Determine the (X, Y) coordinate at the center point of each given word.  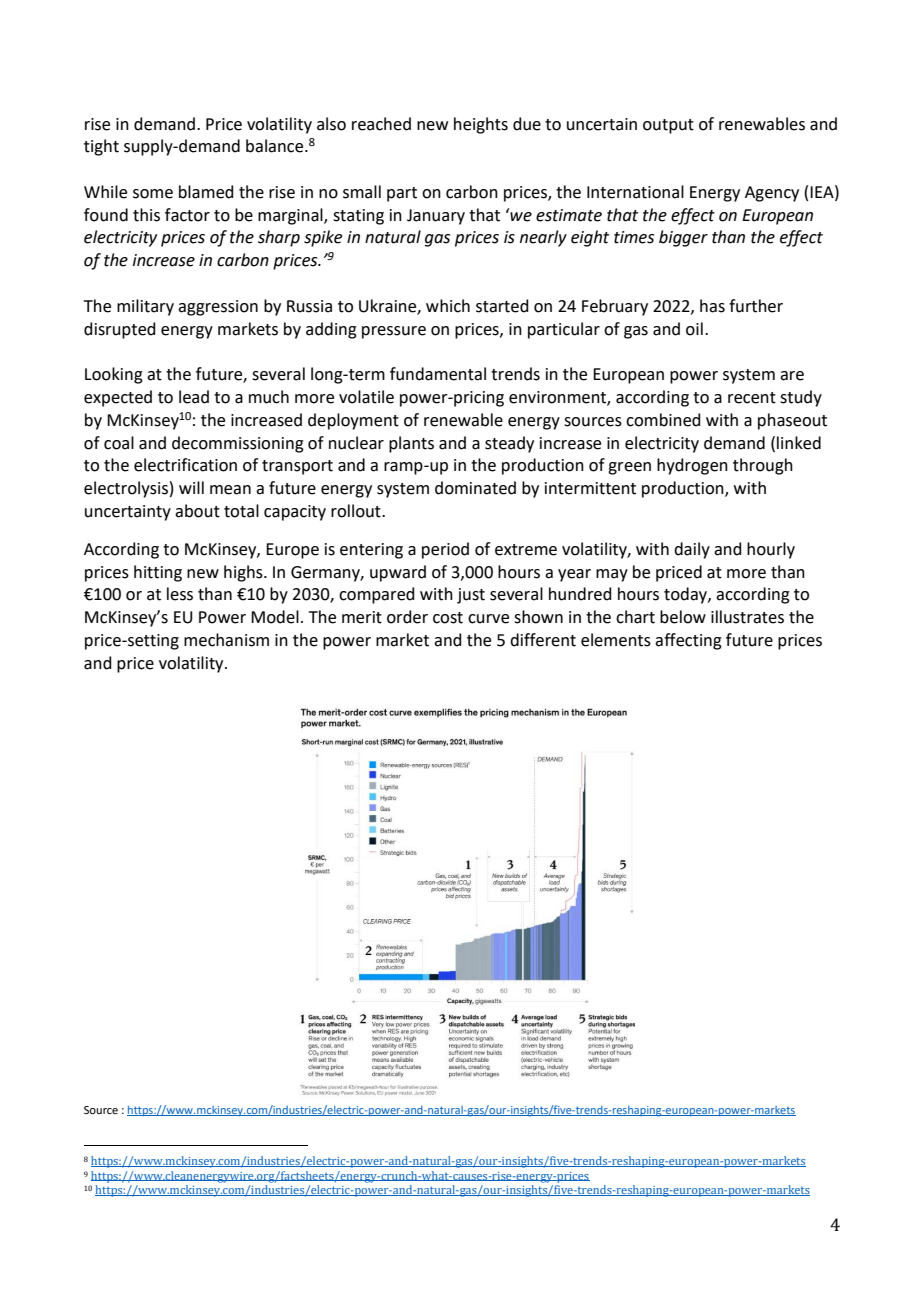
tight (101, 147)
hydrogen (692, 466)
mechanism (226, 640)
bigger (683, 238)
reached (381, 124)
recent (752, 398)
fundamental (438, 374)
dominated (475, 488)
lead (194, 397)
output (668, 126)
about (197, 511)
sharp (279, 238)
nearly (543, 238)
